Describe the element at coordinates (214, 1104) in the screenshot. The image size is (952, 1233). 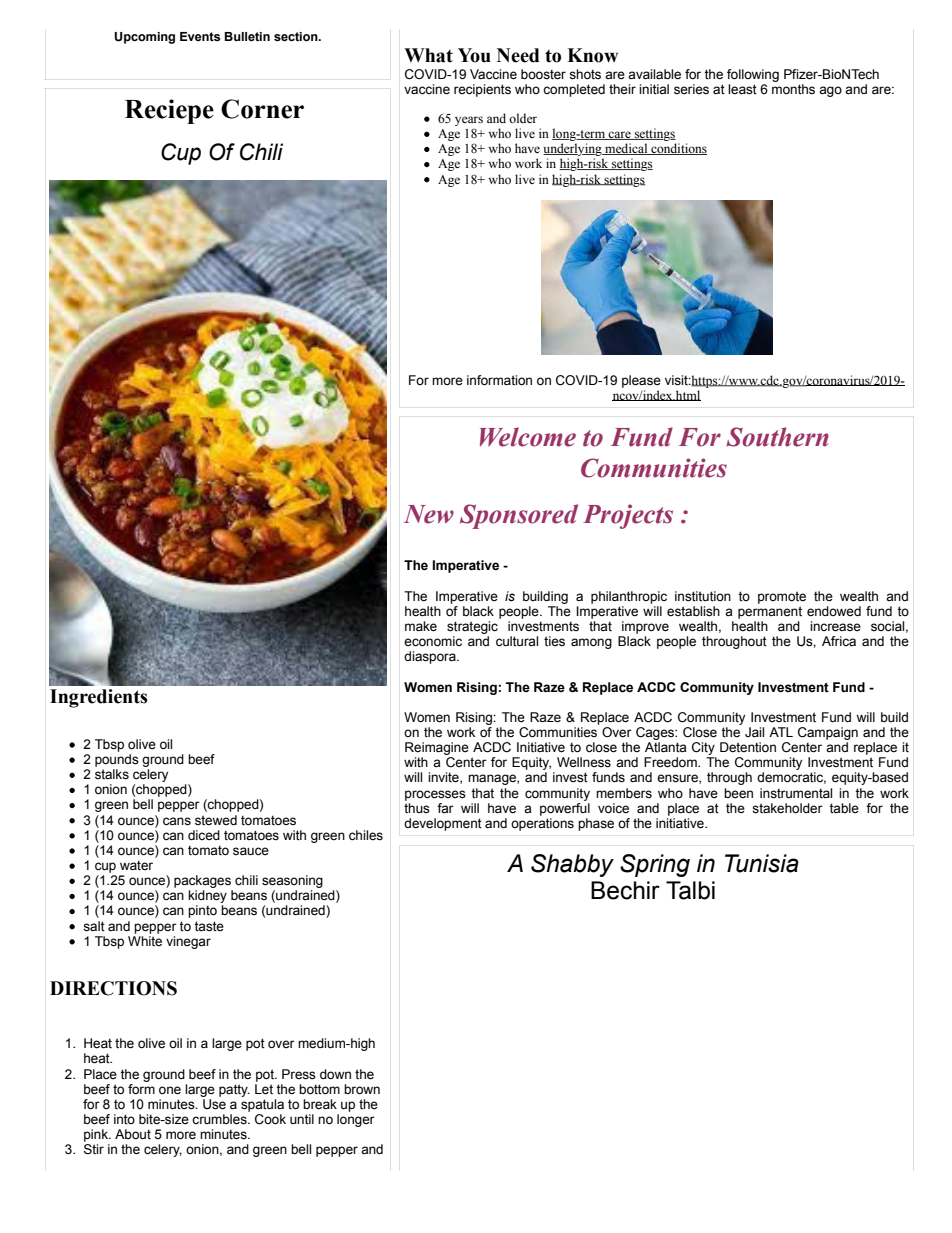
I see `Use` at that location.
